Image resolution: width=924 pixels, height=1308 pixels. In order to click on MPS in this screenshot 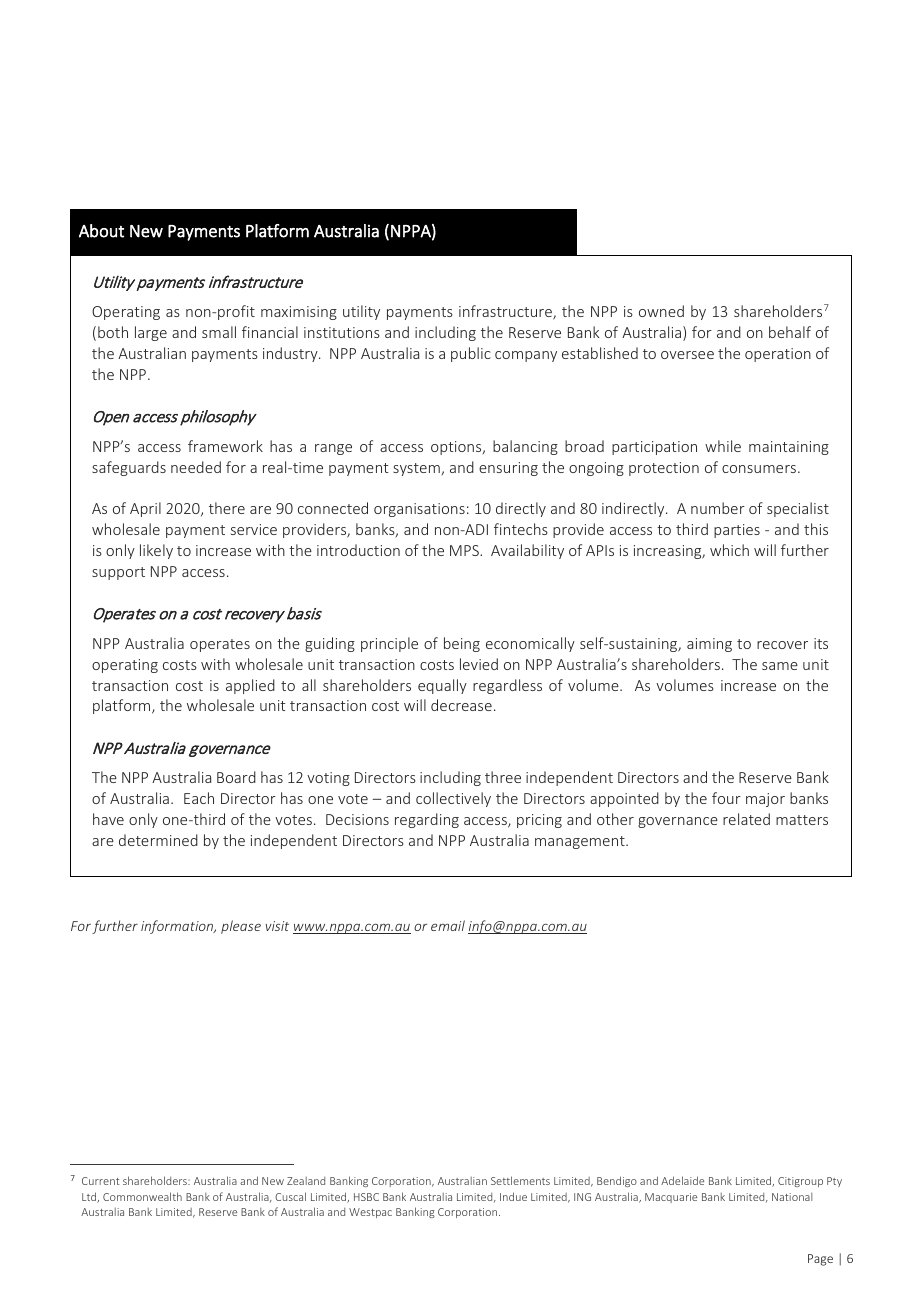, I will do `click(465, 550)`.
